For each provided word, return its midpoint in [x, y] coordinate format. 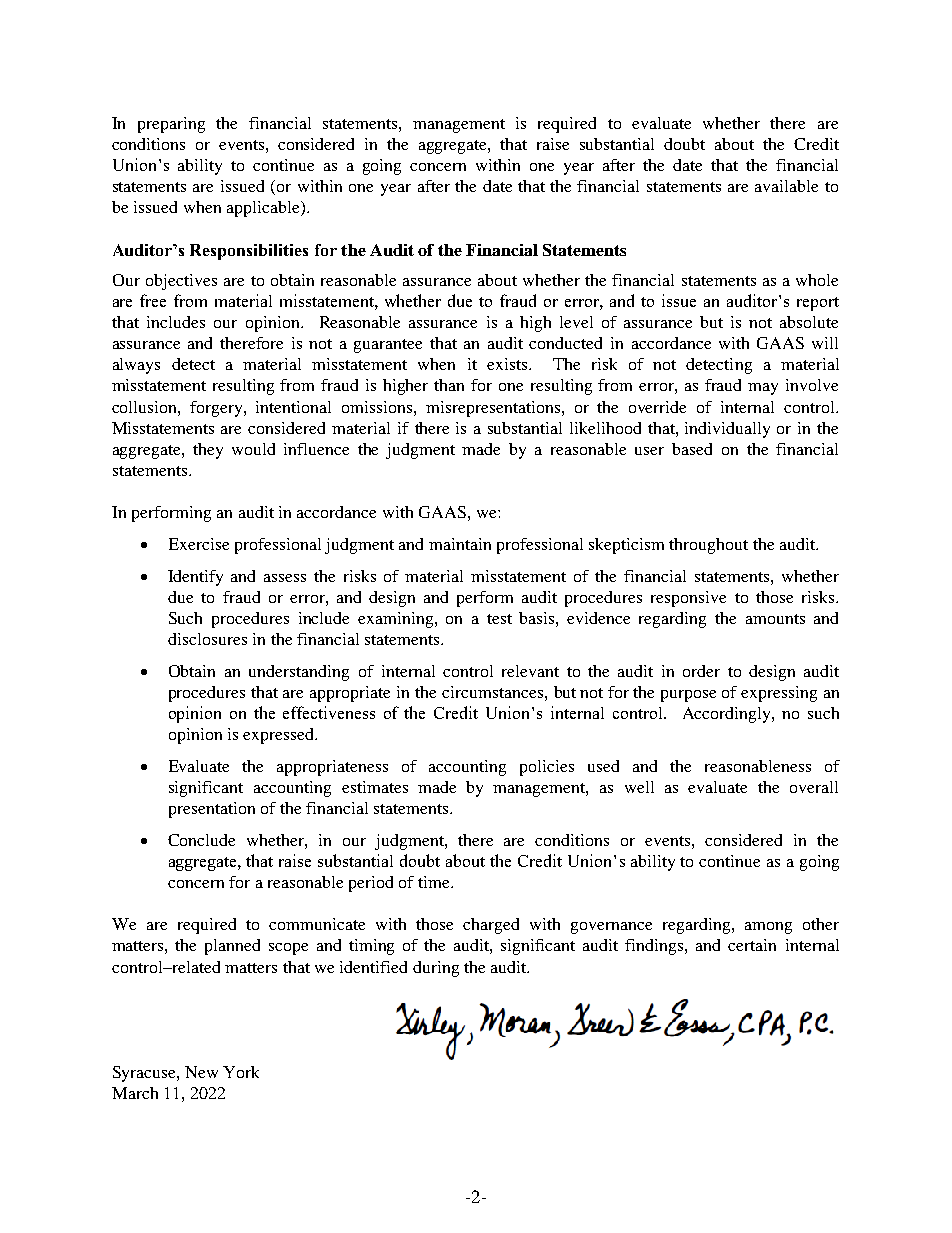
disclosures [207, 639]
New [201, 1072]
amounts [775, 619]
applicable [264, 209]
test [499, 619]
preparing [171, 125]
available [786, 186]
